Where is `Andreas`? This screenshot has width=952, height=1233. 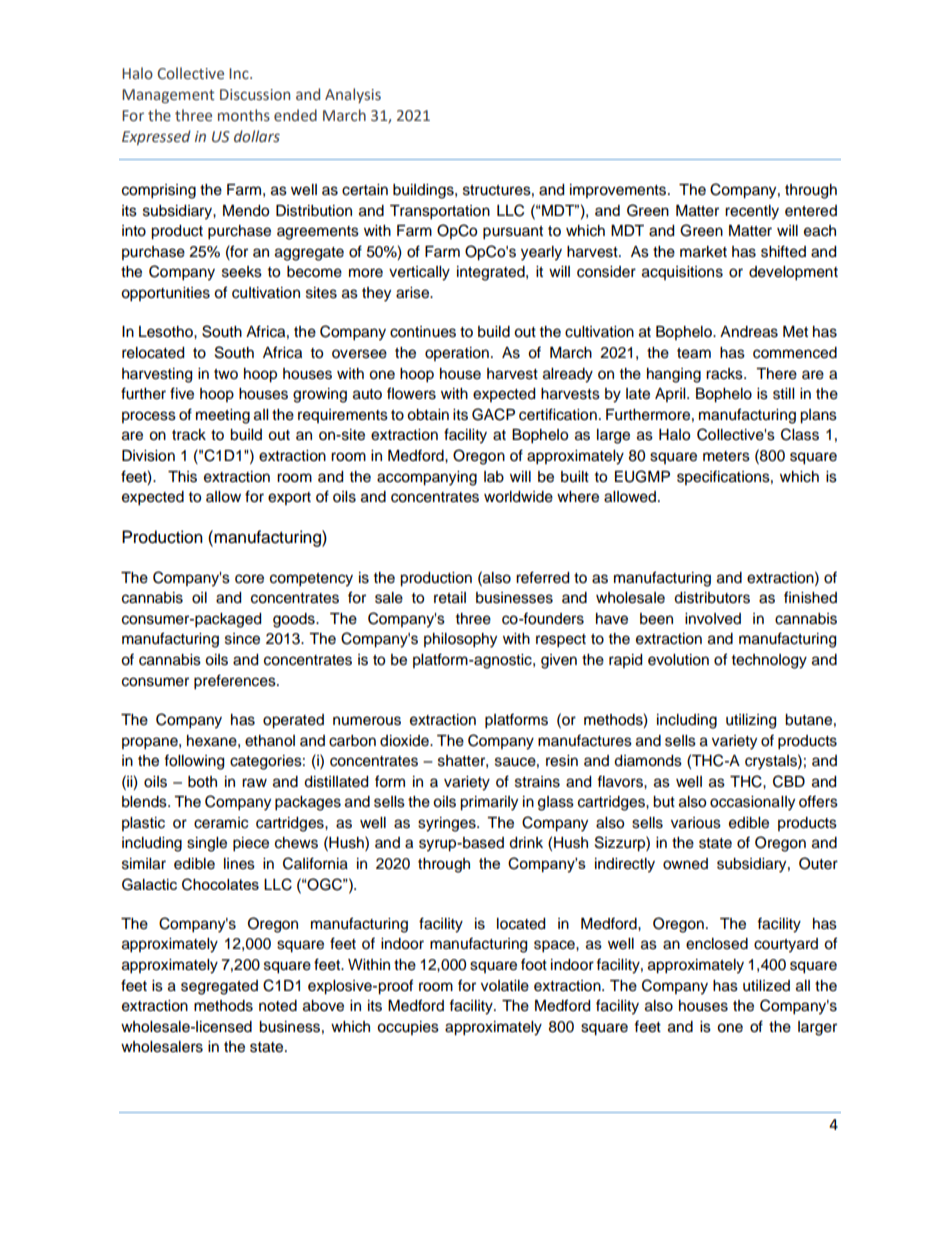
Andreas is located at coordinates (749, 332).
